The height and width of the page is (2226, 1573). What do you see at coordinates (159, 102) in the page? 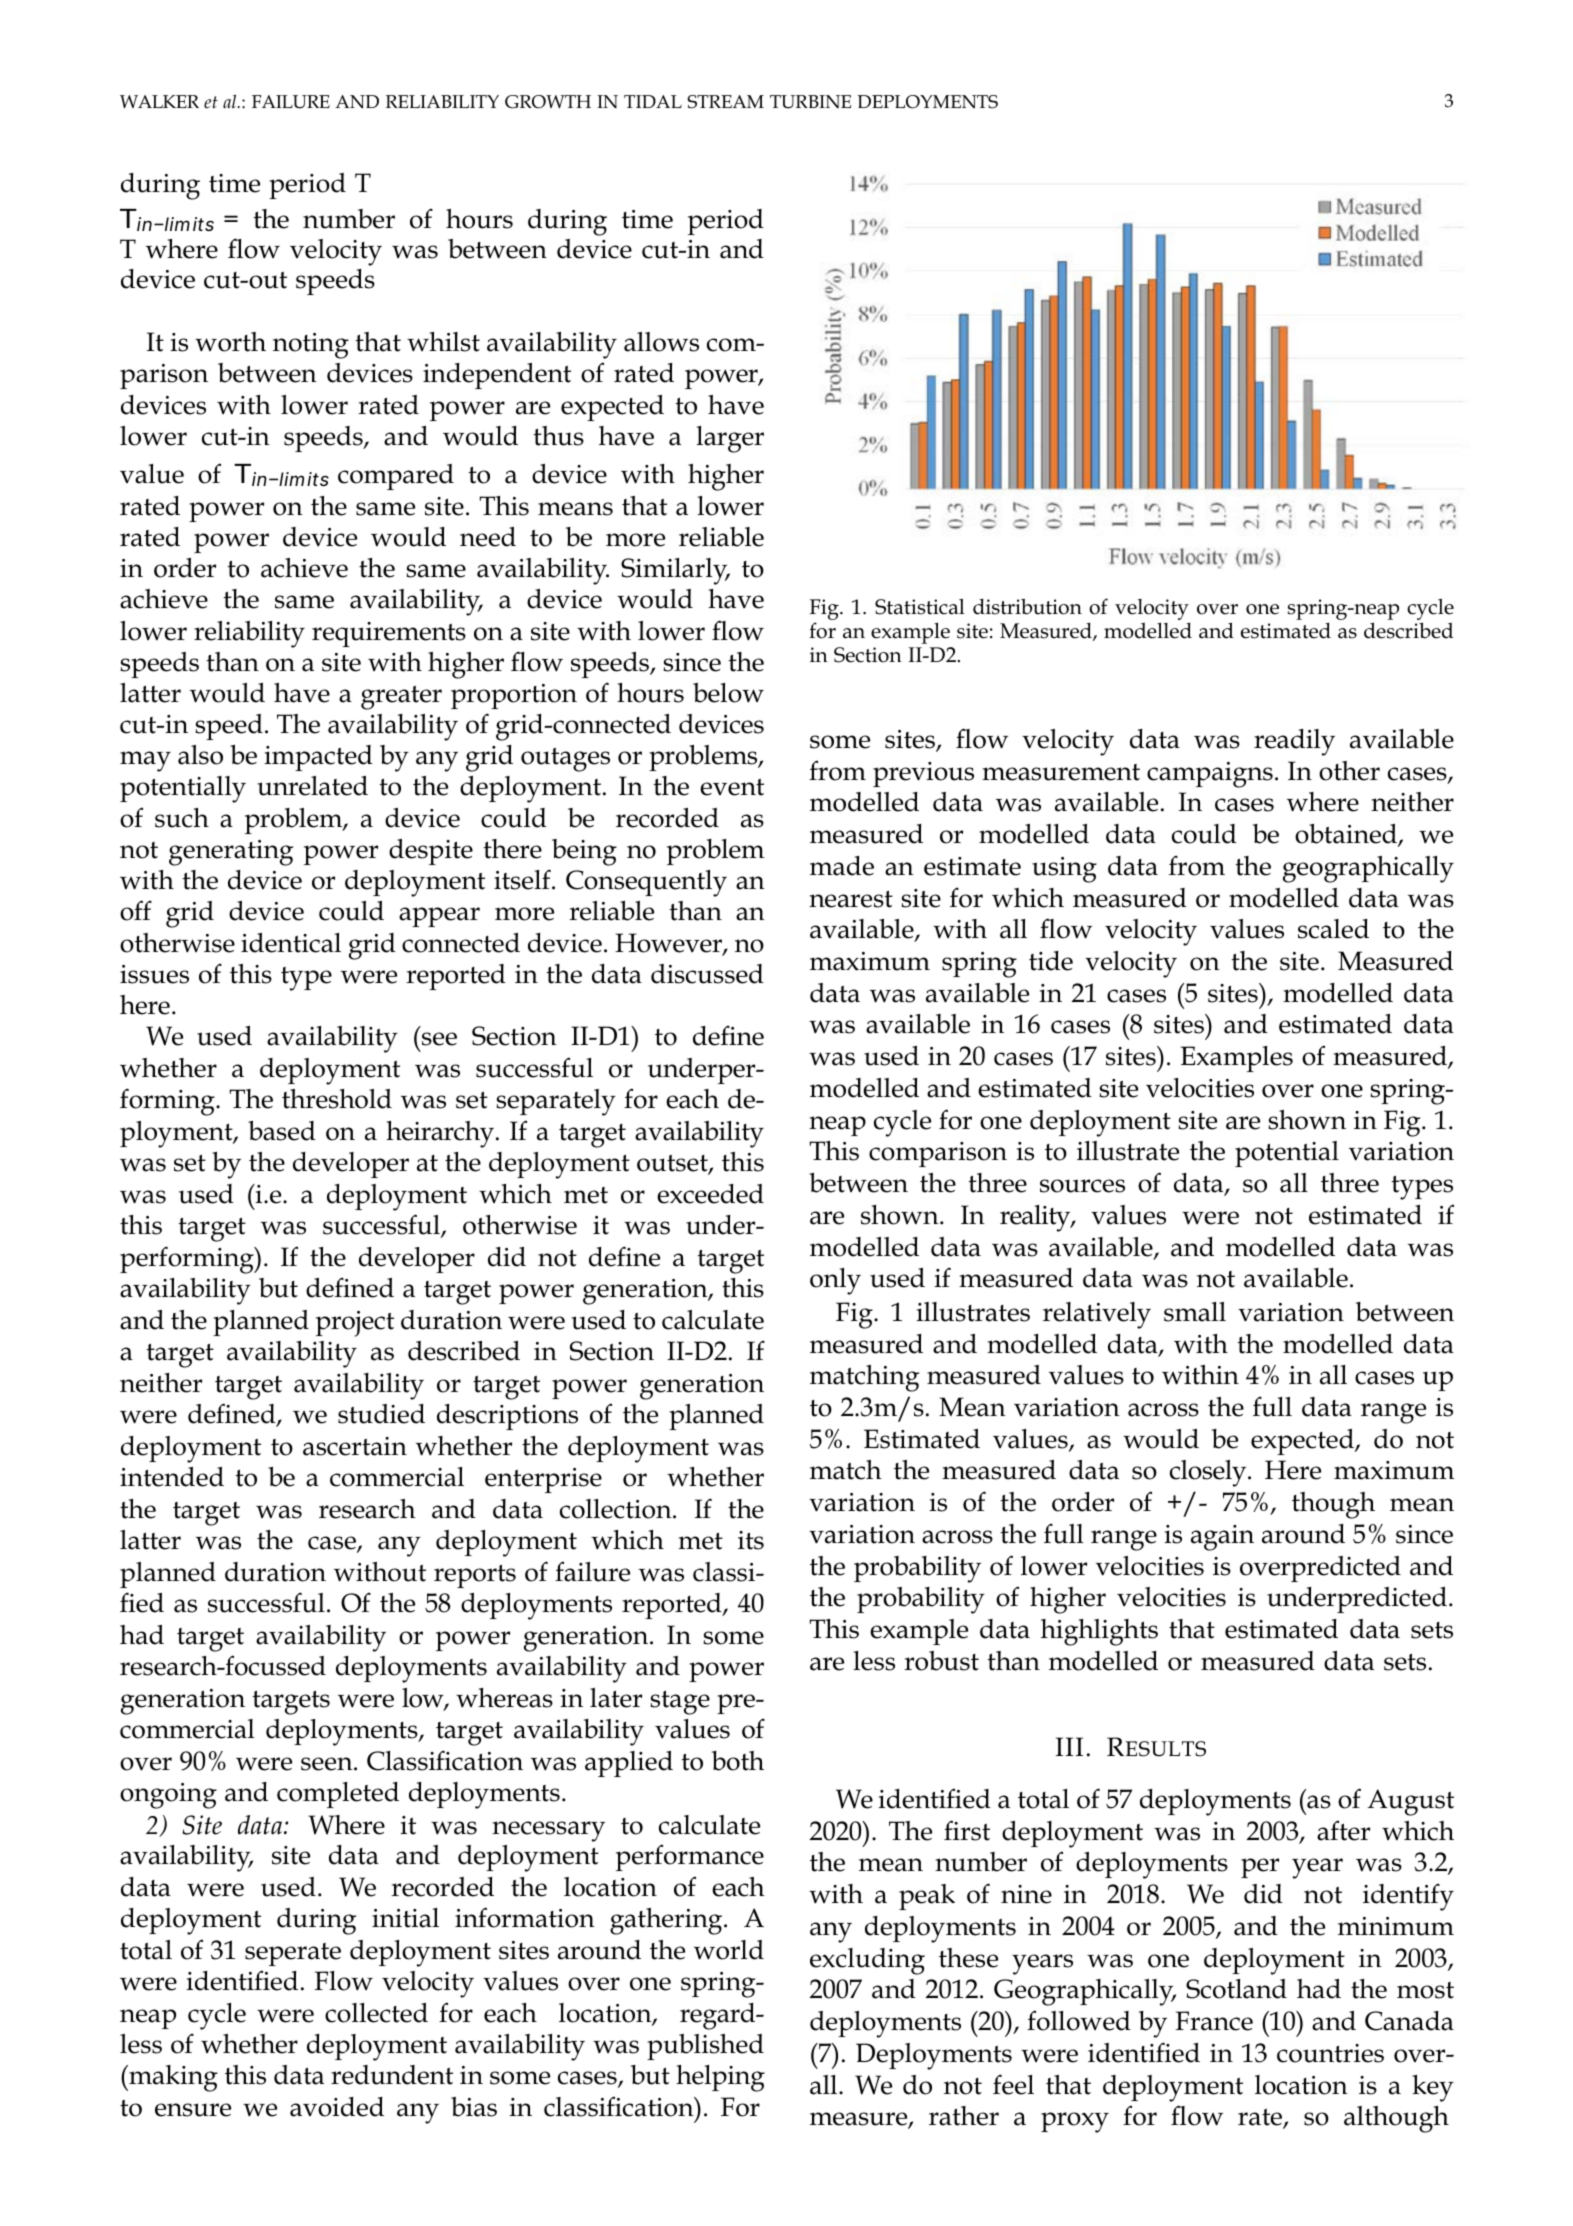
I see `WALKER` at bounding box center [159, 102].
